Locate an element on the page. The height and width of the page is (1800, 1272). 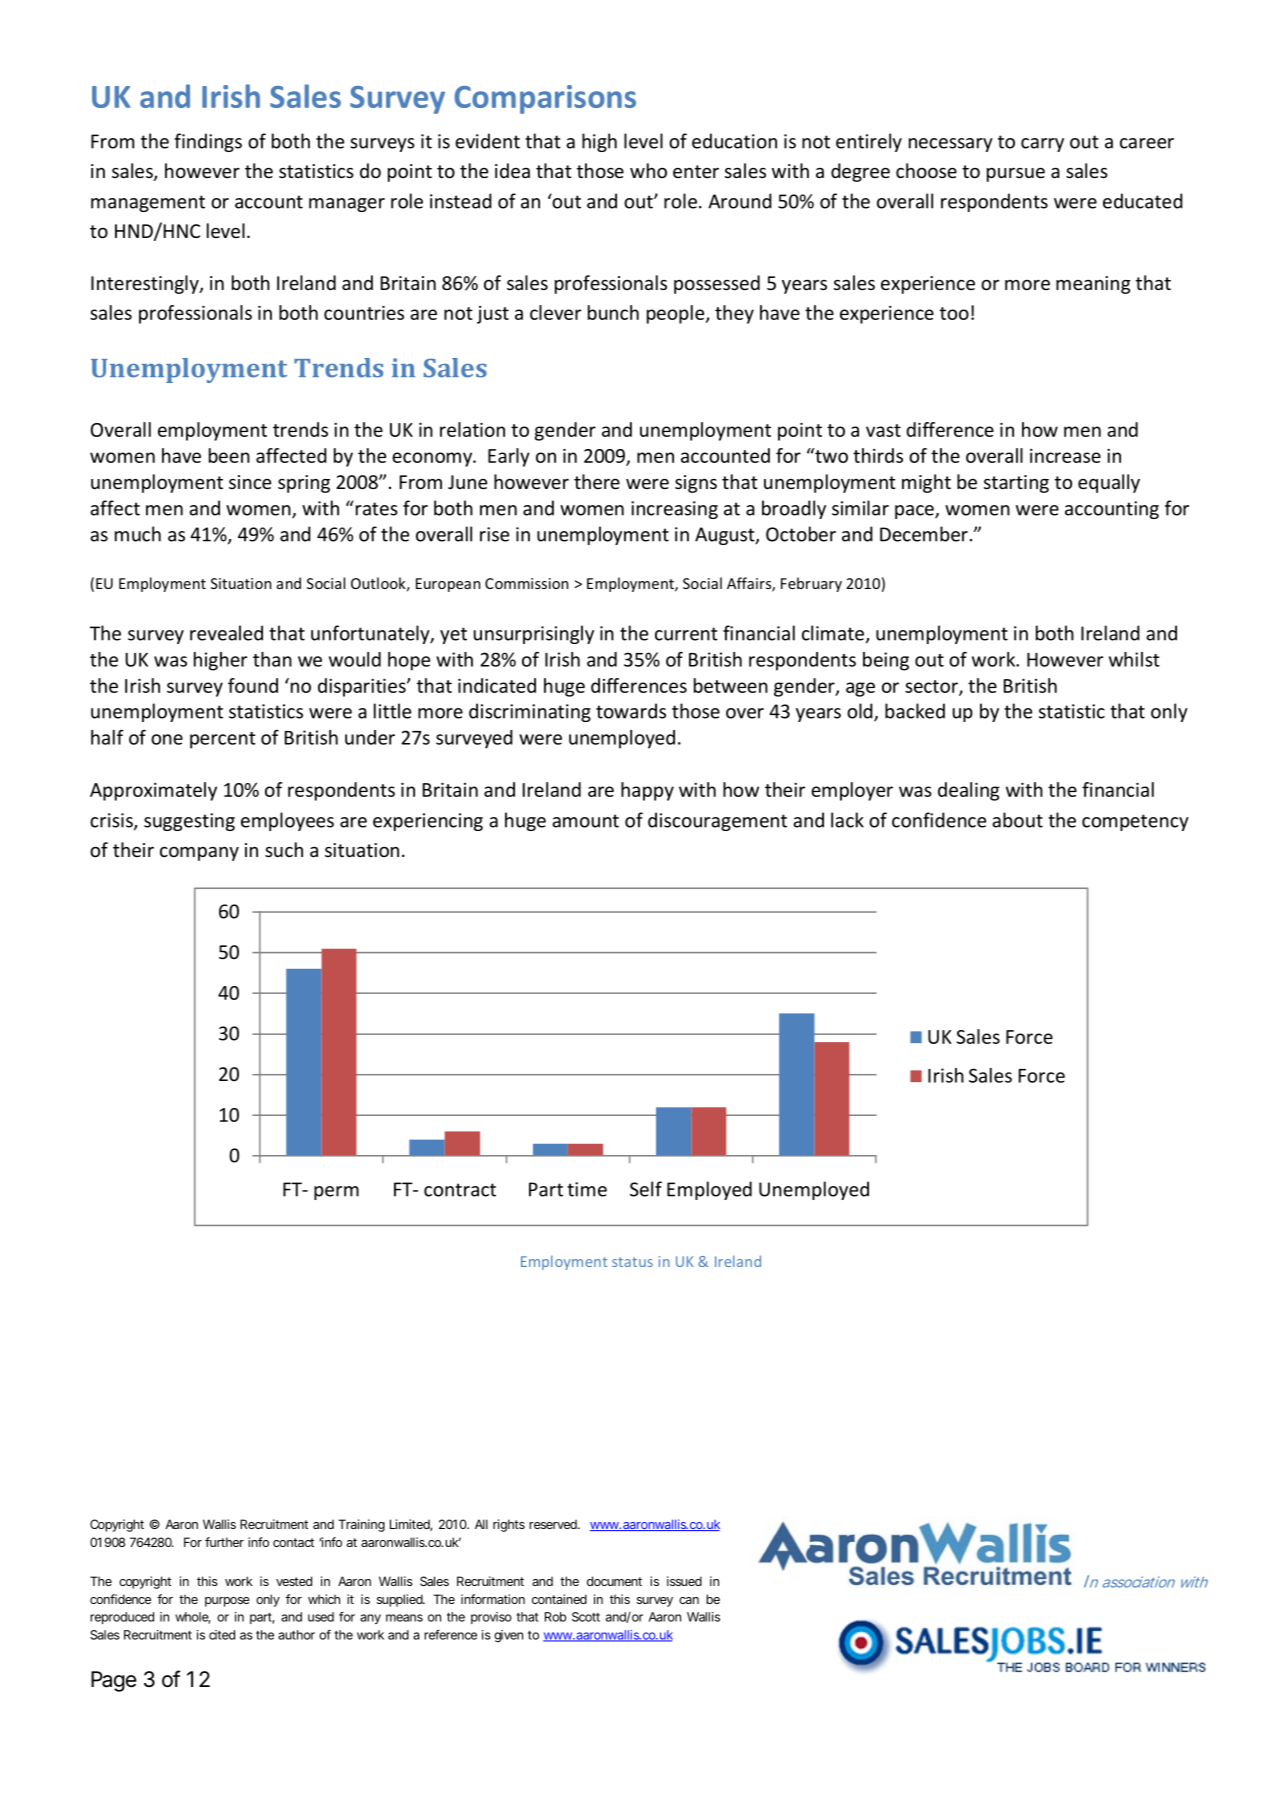
about is located at coordinates (1017, 820).
